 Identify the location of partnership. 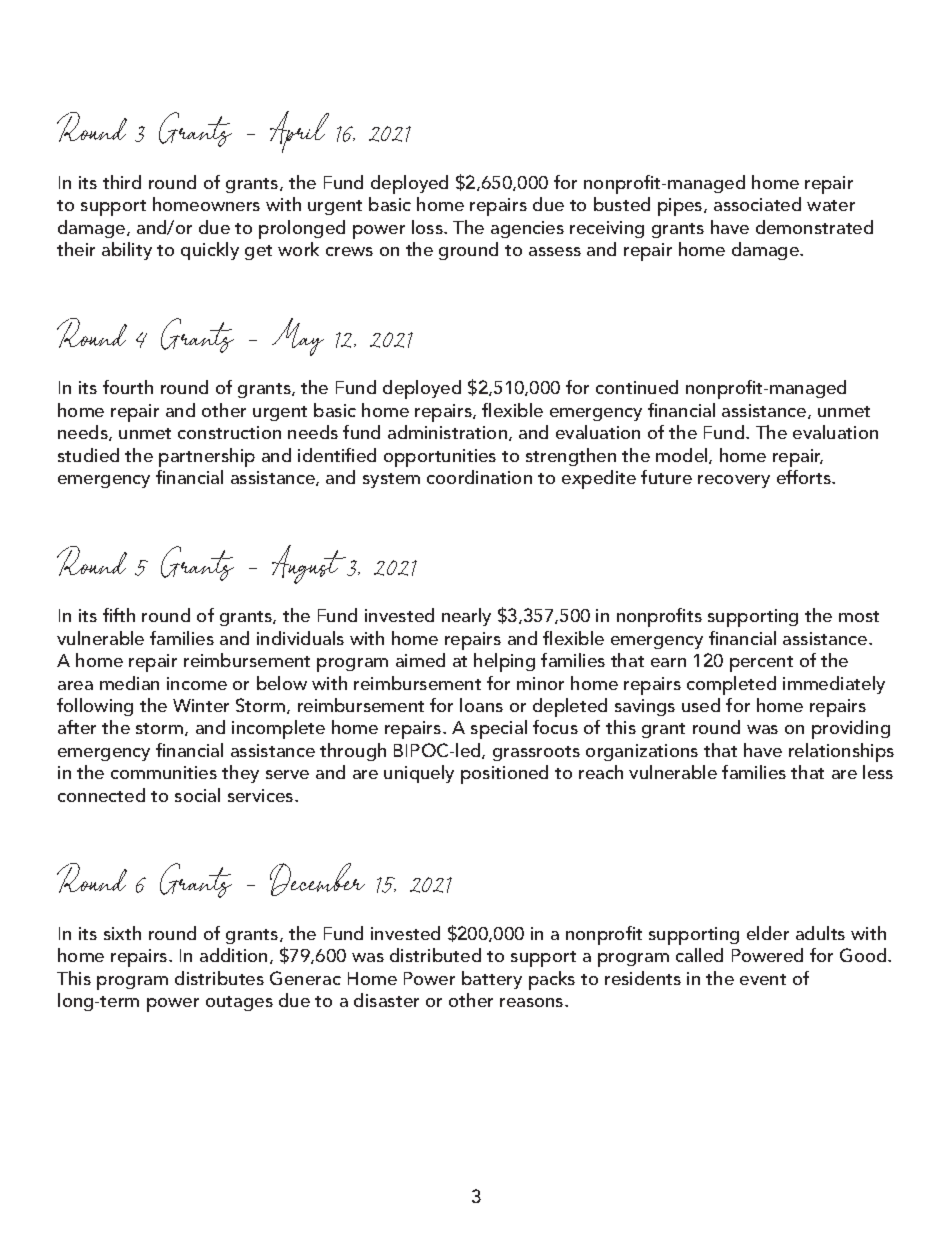
(207, 457).
